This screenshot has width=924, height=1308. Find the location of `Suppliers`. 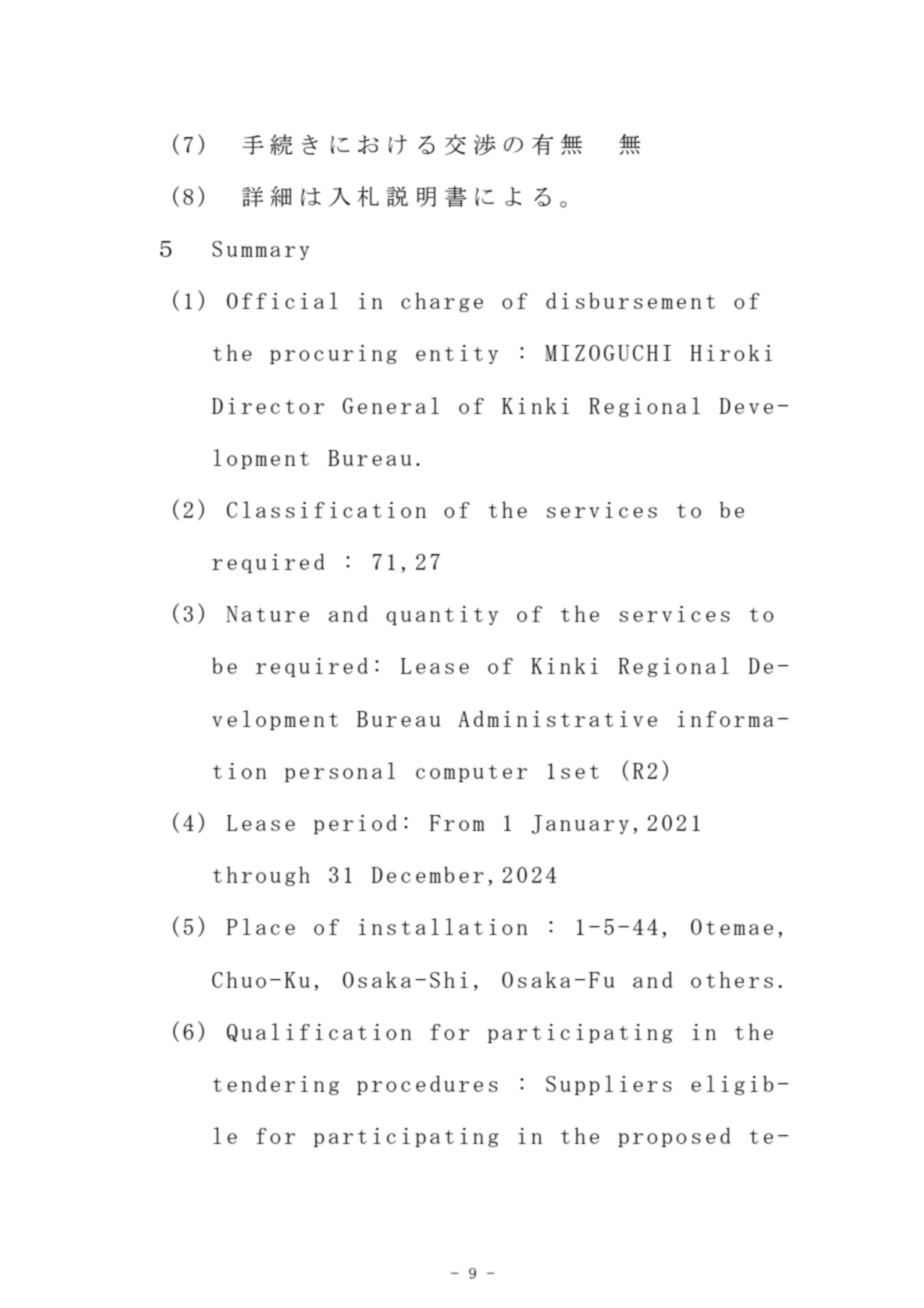

Suppliers is located at coordinates (609, 1085).
